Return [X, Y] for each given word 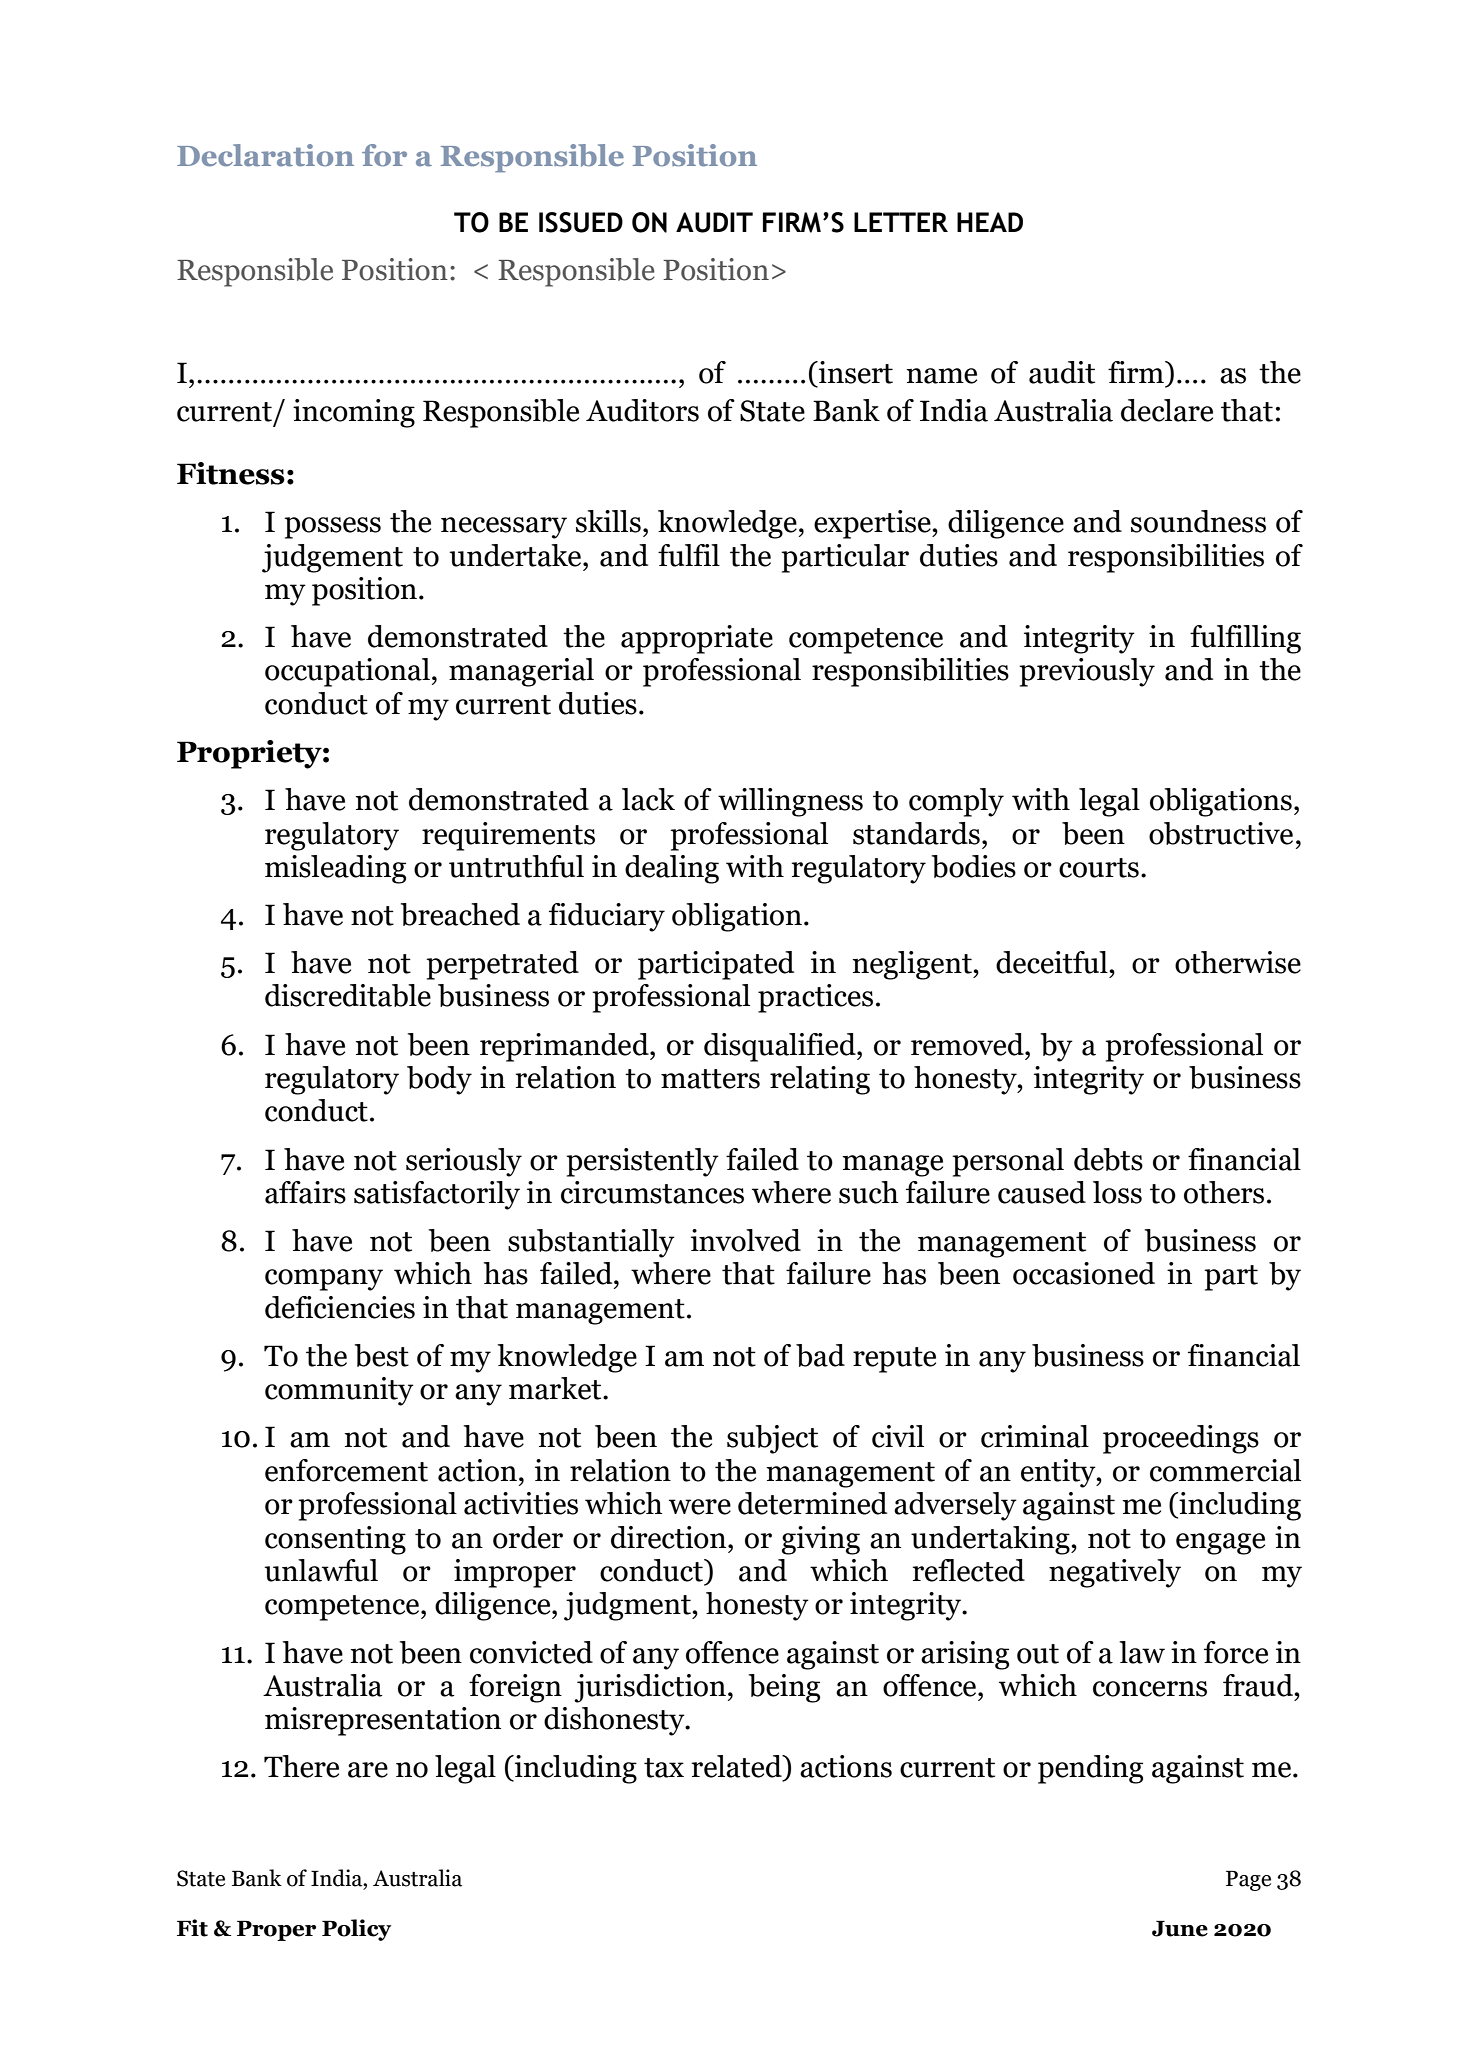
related [738, 1766]
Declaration [265, 155]
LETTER [901, 222]
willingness [790, 802]
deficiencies [340, 1307]
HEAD [990, 222]
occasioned [1084, 1273]
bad [820, 1355]
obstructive [1221, 833]
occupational [347, 672]
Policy [356, 1930]
